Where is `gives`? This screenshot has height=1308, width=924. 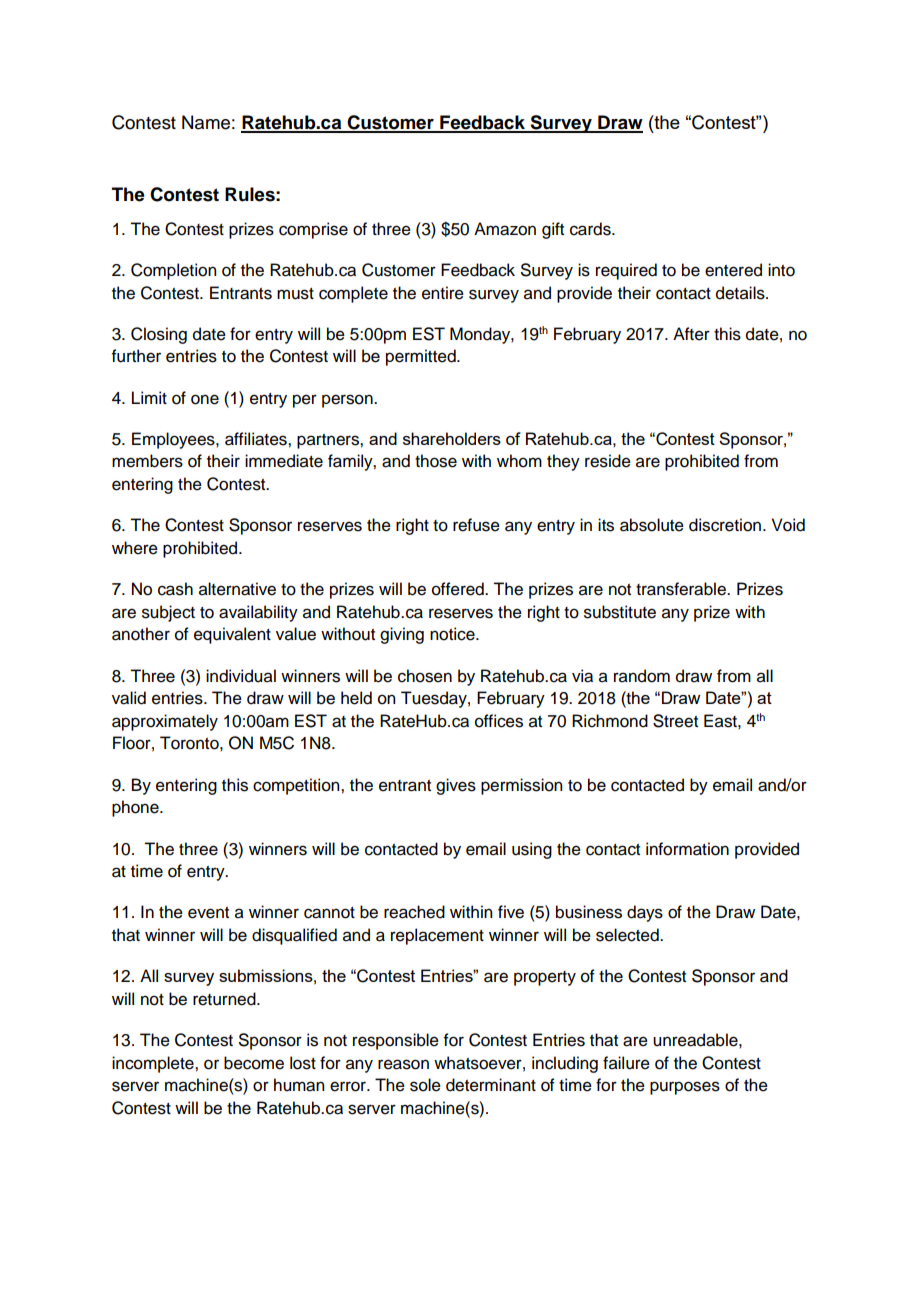 gives is located at coordinates (456, 786).
